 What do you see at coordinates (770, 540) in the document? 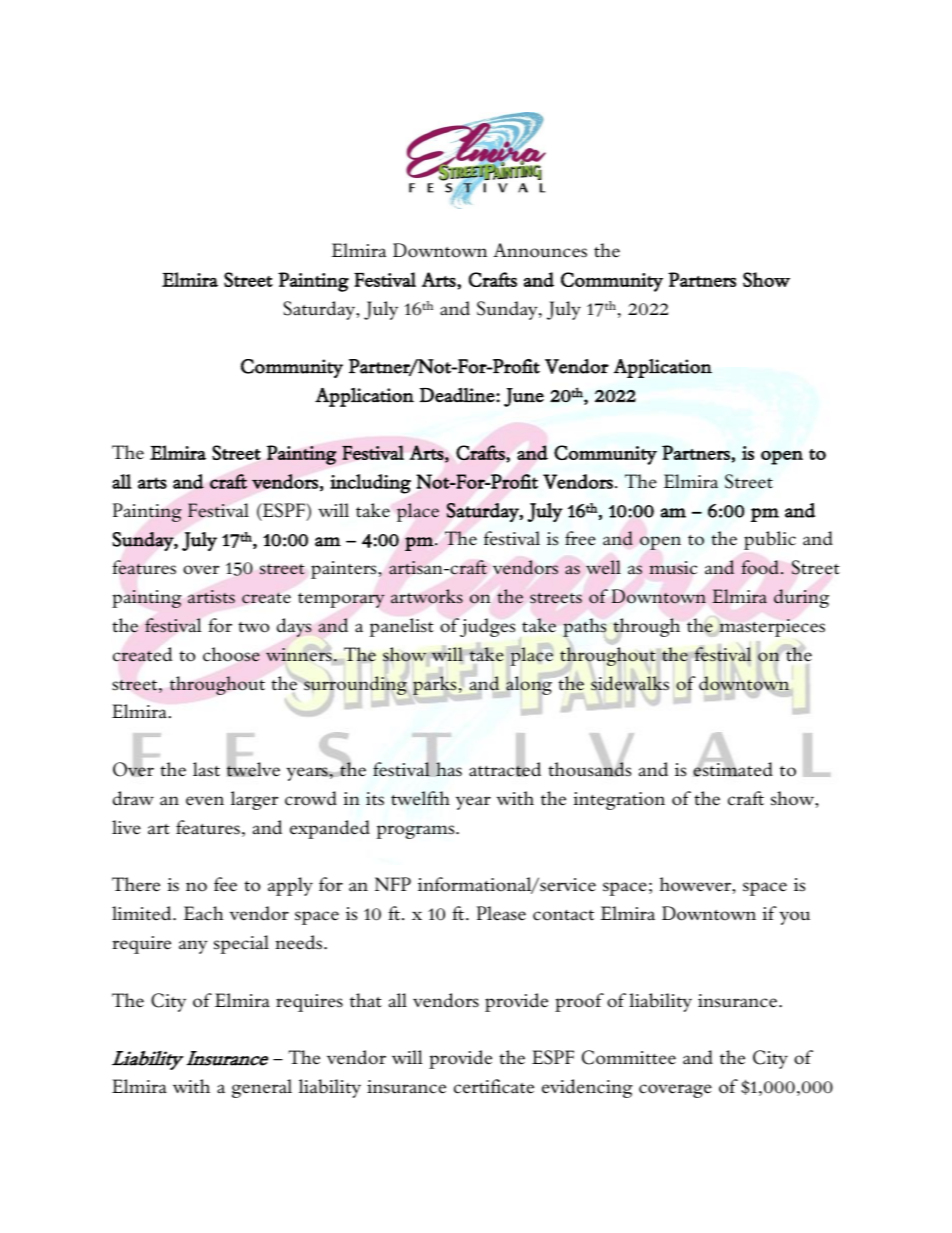
I see `public` at bounding box center [770, 540].
